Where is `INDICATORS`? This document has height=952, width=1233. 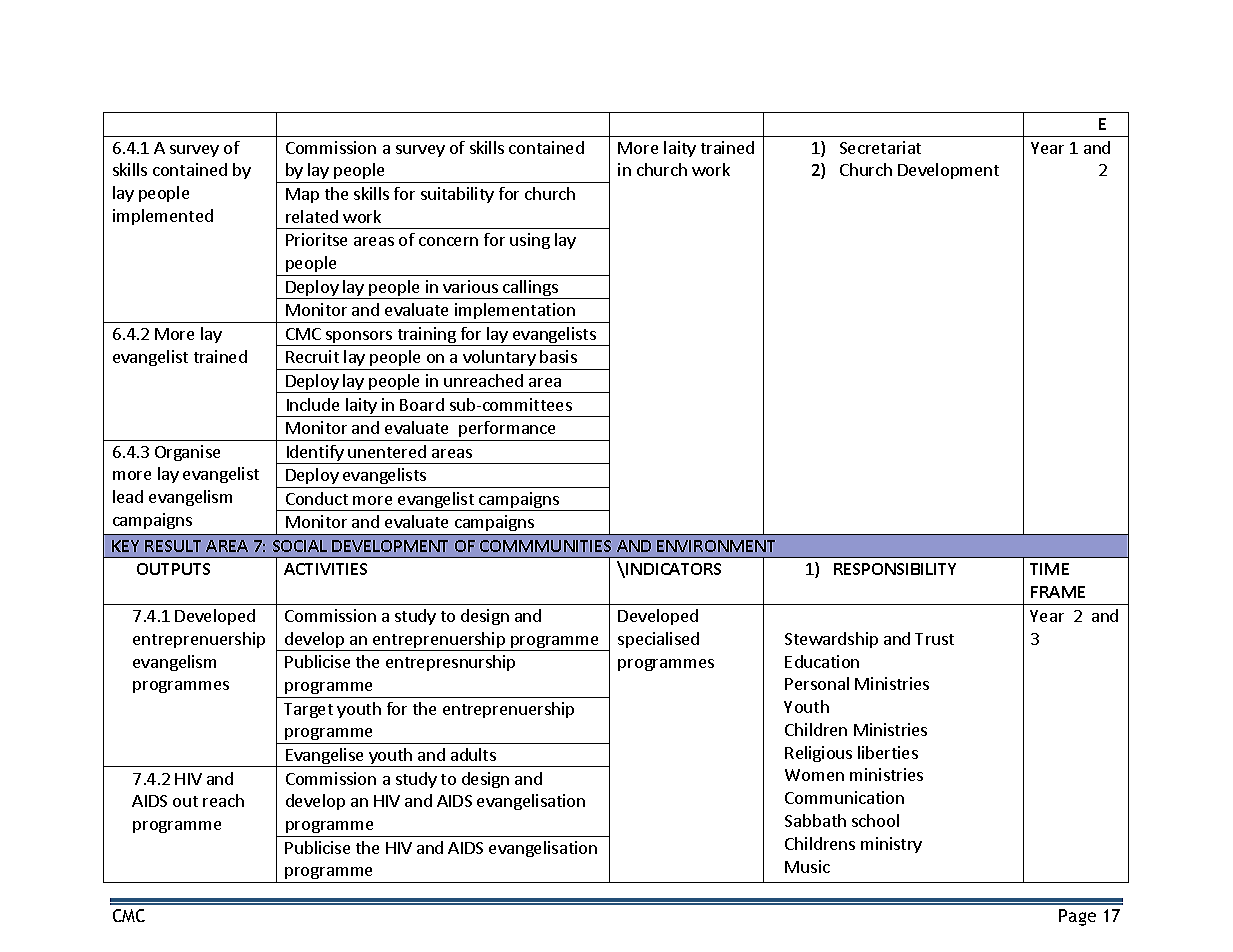
INDICATORS is located at coordinates (673, 569).
